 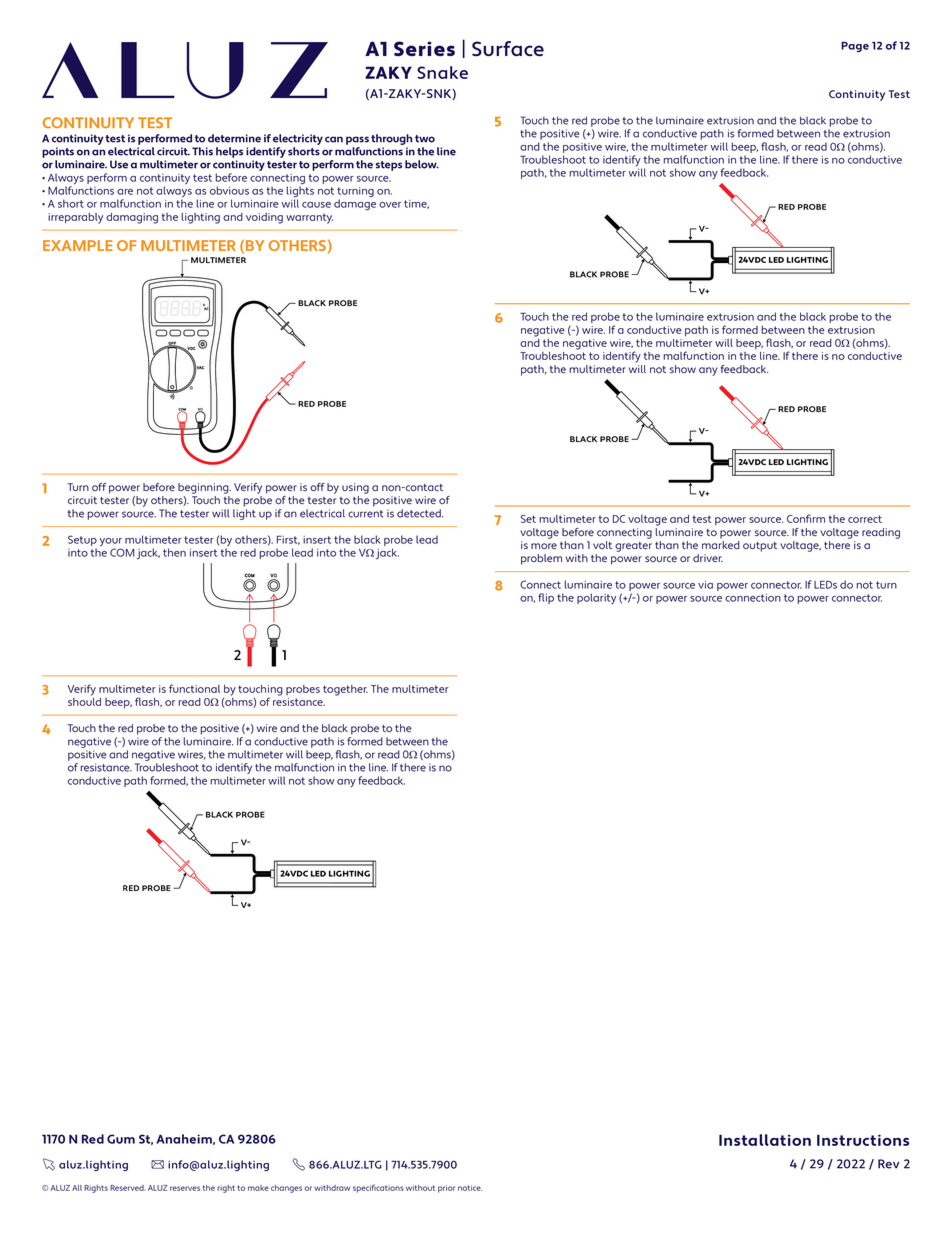 I want to click on This, so click(x=202, y=151).
